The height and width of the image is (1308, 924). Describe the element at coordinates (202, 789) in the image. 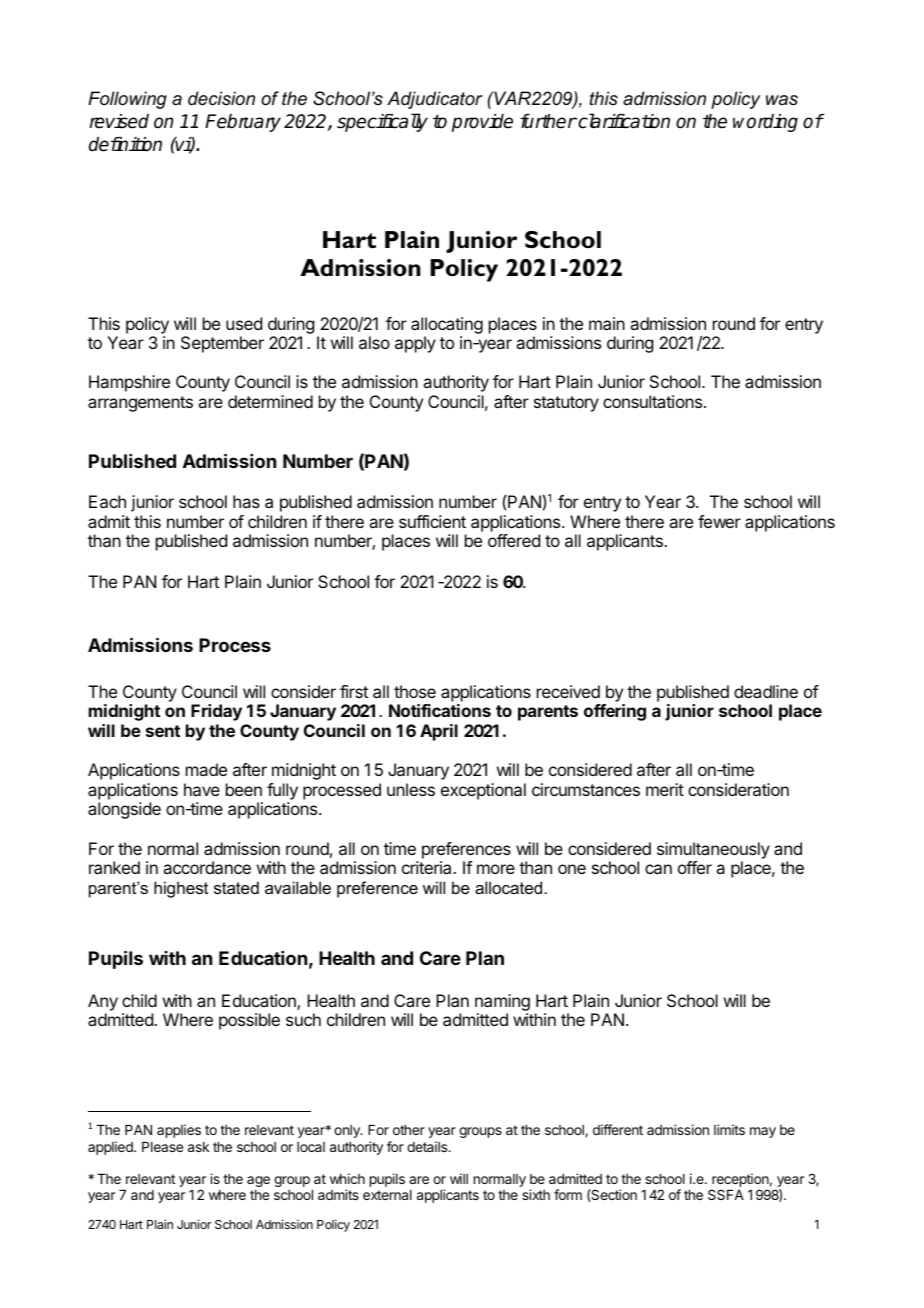

I see `have` at that location.
